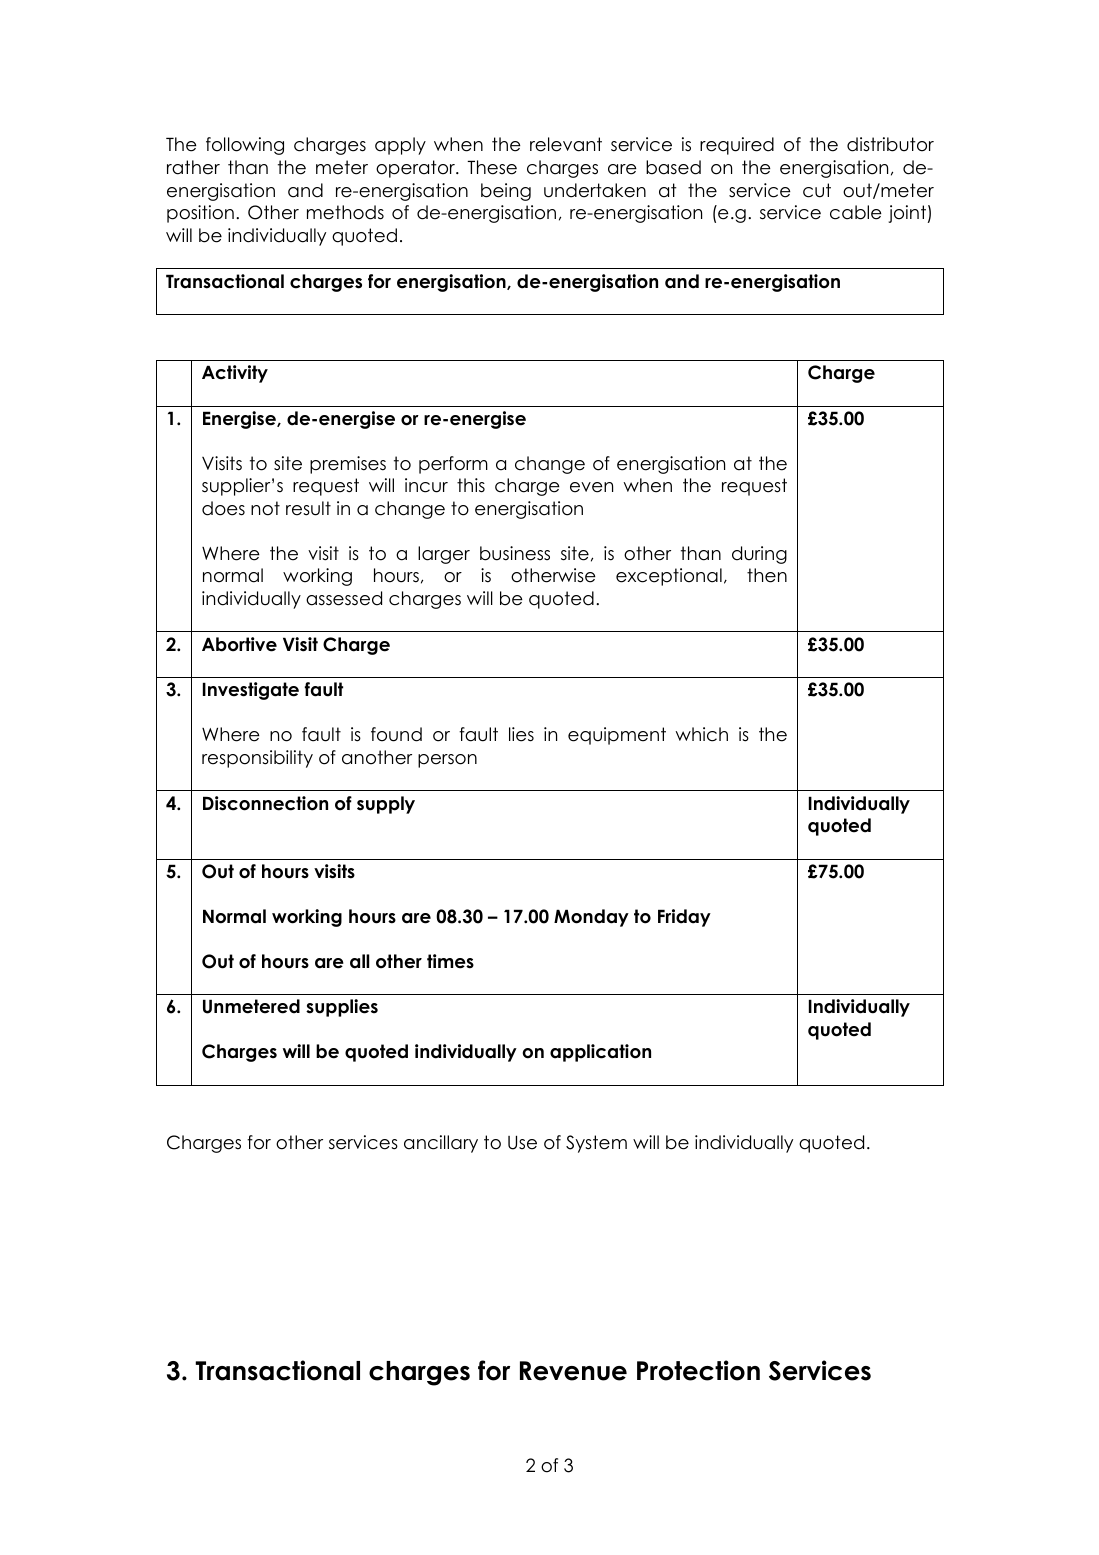 The width and height of the image is (1099, 1555). Describe the element at coordinates (596, 1144) in the image. I see `System` at that location.
